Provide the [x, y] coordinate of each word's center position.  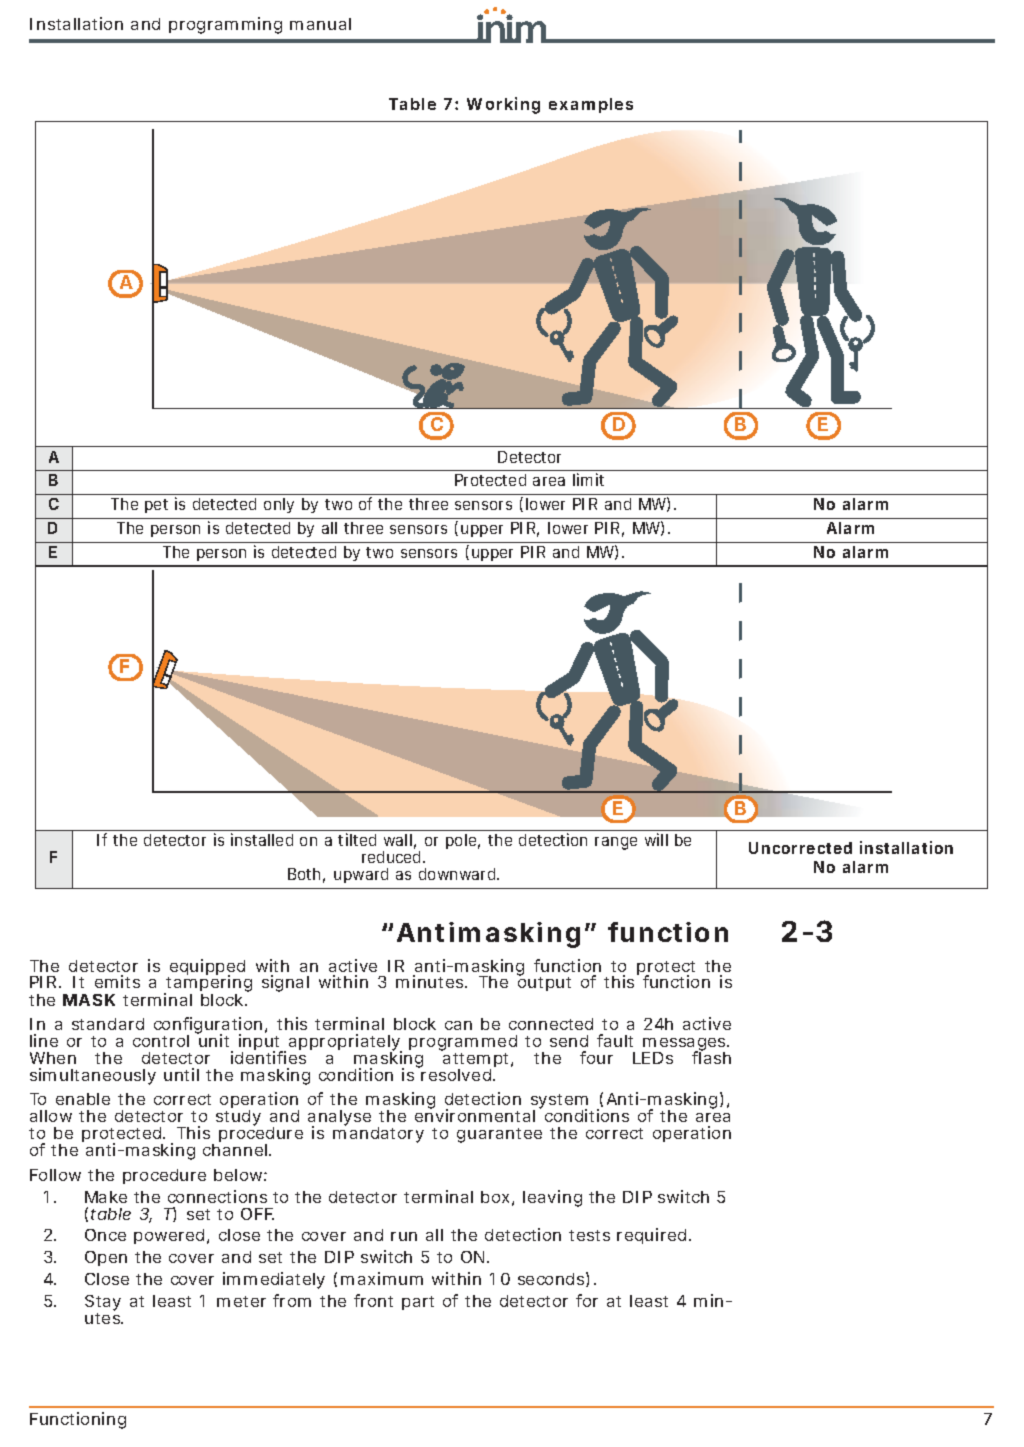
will [656, 839]
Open [106, 1258]
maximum [382, 1278]
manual [320, 24]
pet [156, 506]
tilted [357, 839]
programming [225, 25]
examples [591, 105]
